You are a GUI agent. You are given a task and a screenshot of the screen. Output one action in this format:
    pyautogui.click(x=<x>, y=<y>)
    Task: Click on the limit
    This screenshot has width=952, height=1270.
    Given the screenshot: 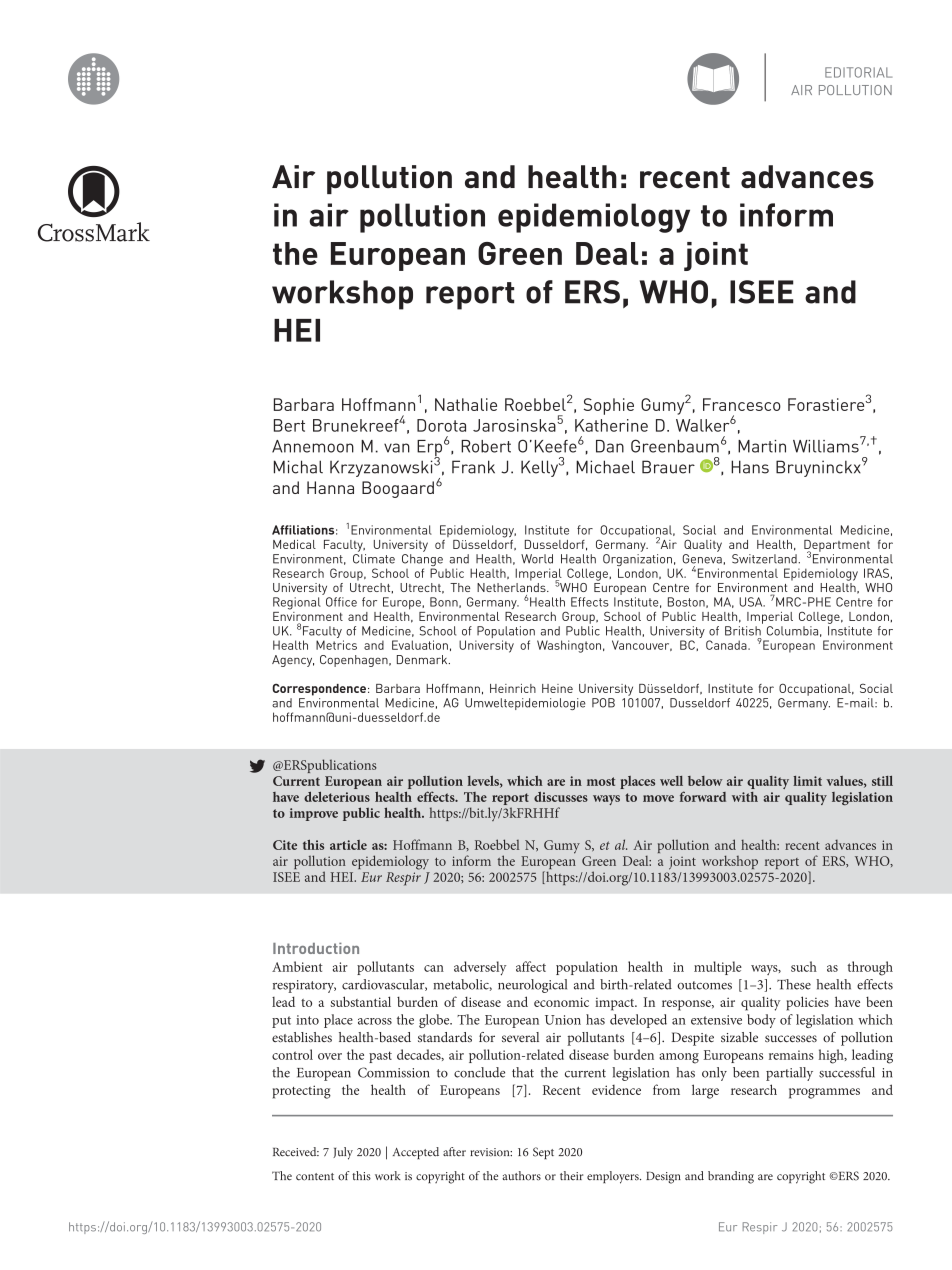 What is the action you would take?
    pyautogui.click(x=807, y=781)
